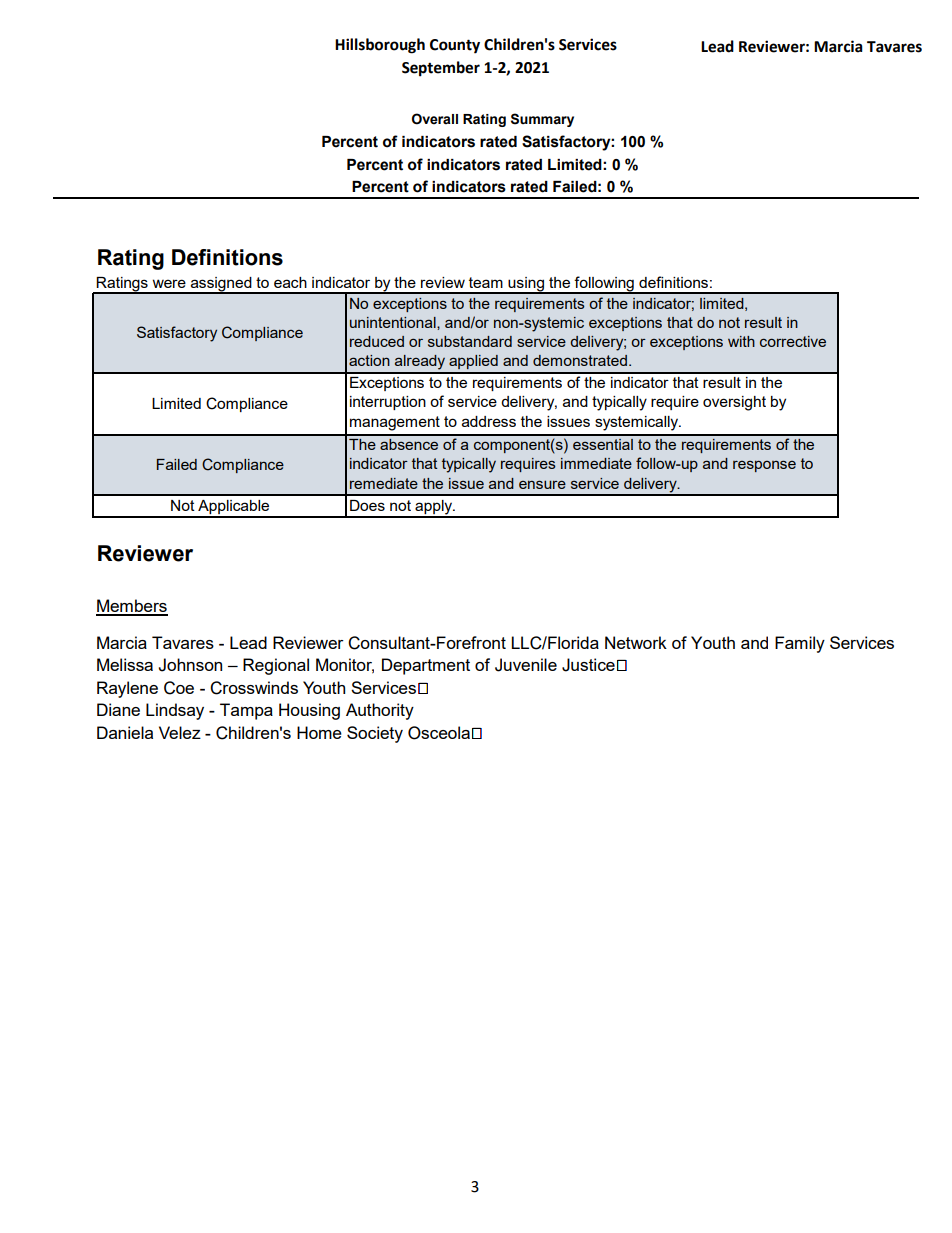 This screenshot has height=1233, width=952. What do you see at coordinates (542, 120) in the screenshot?
I see `Summary` at bounding box center [542, 120].
